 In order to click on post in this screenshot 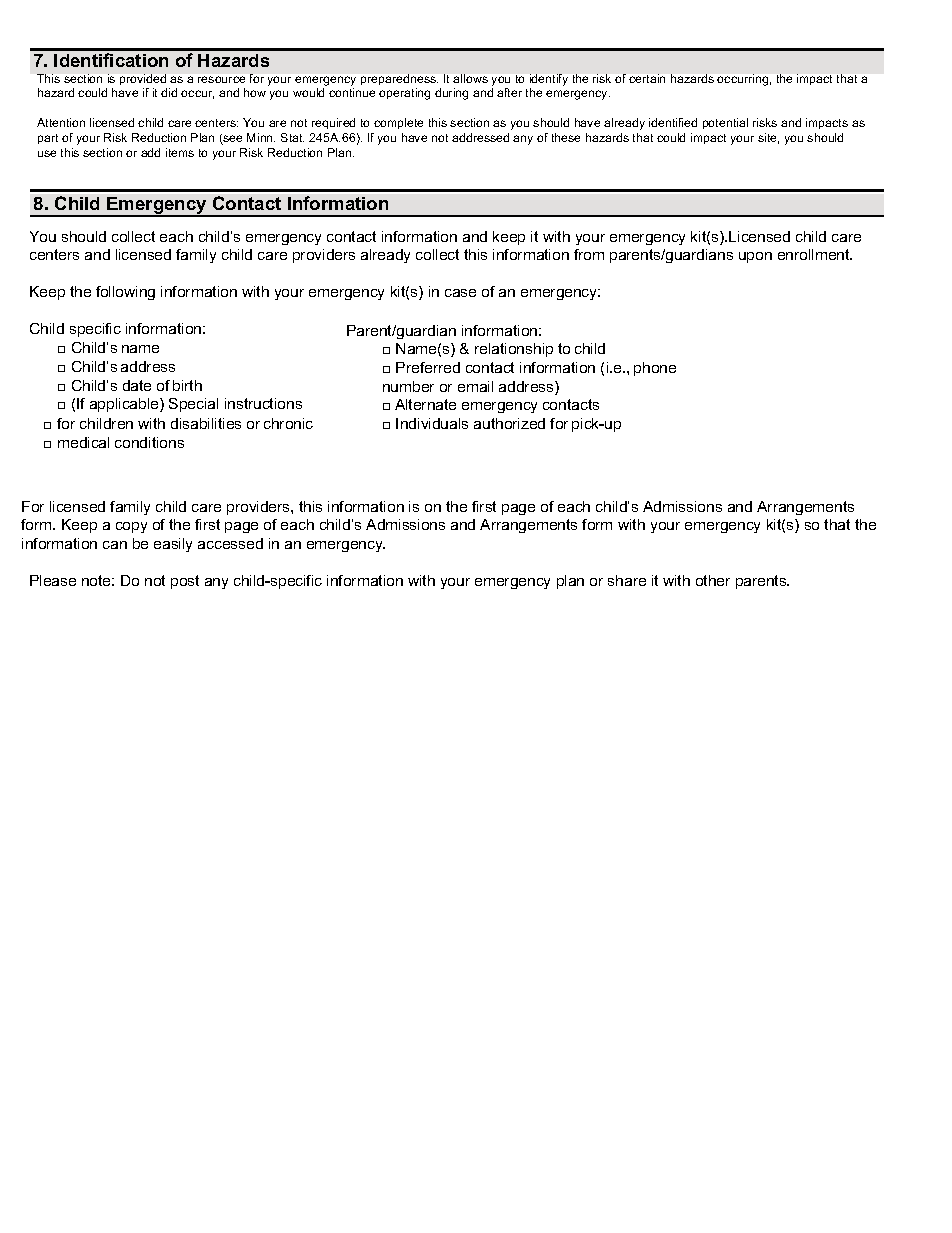, I will do `click(185, 582)`.
